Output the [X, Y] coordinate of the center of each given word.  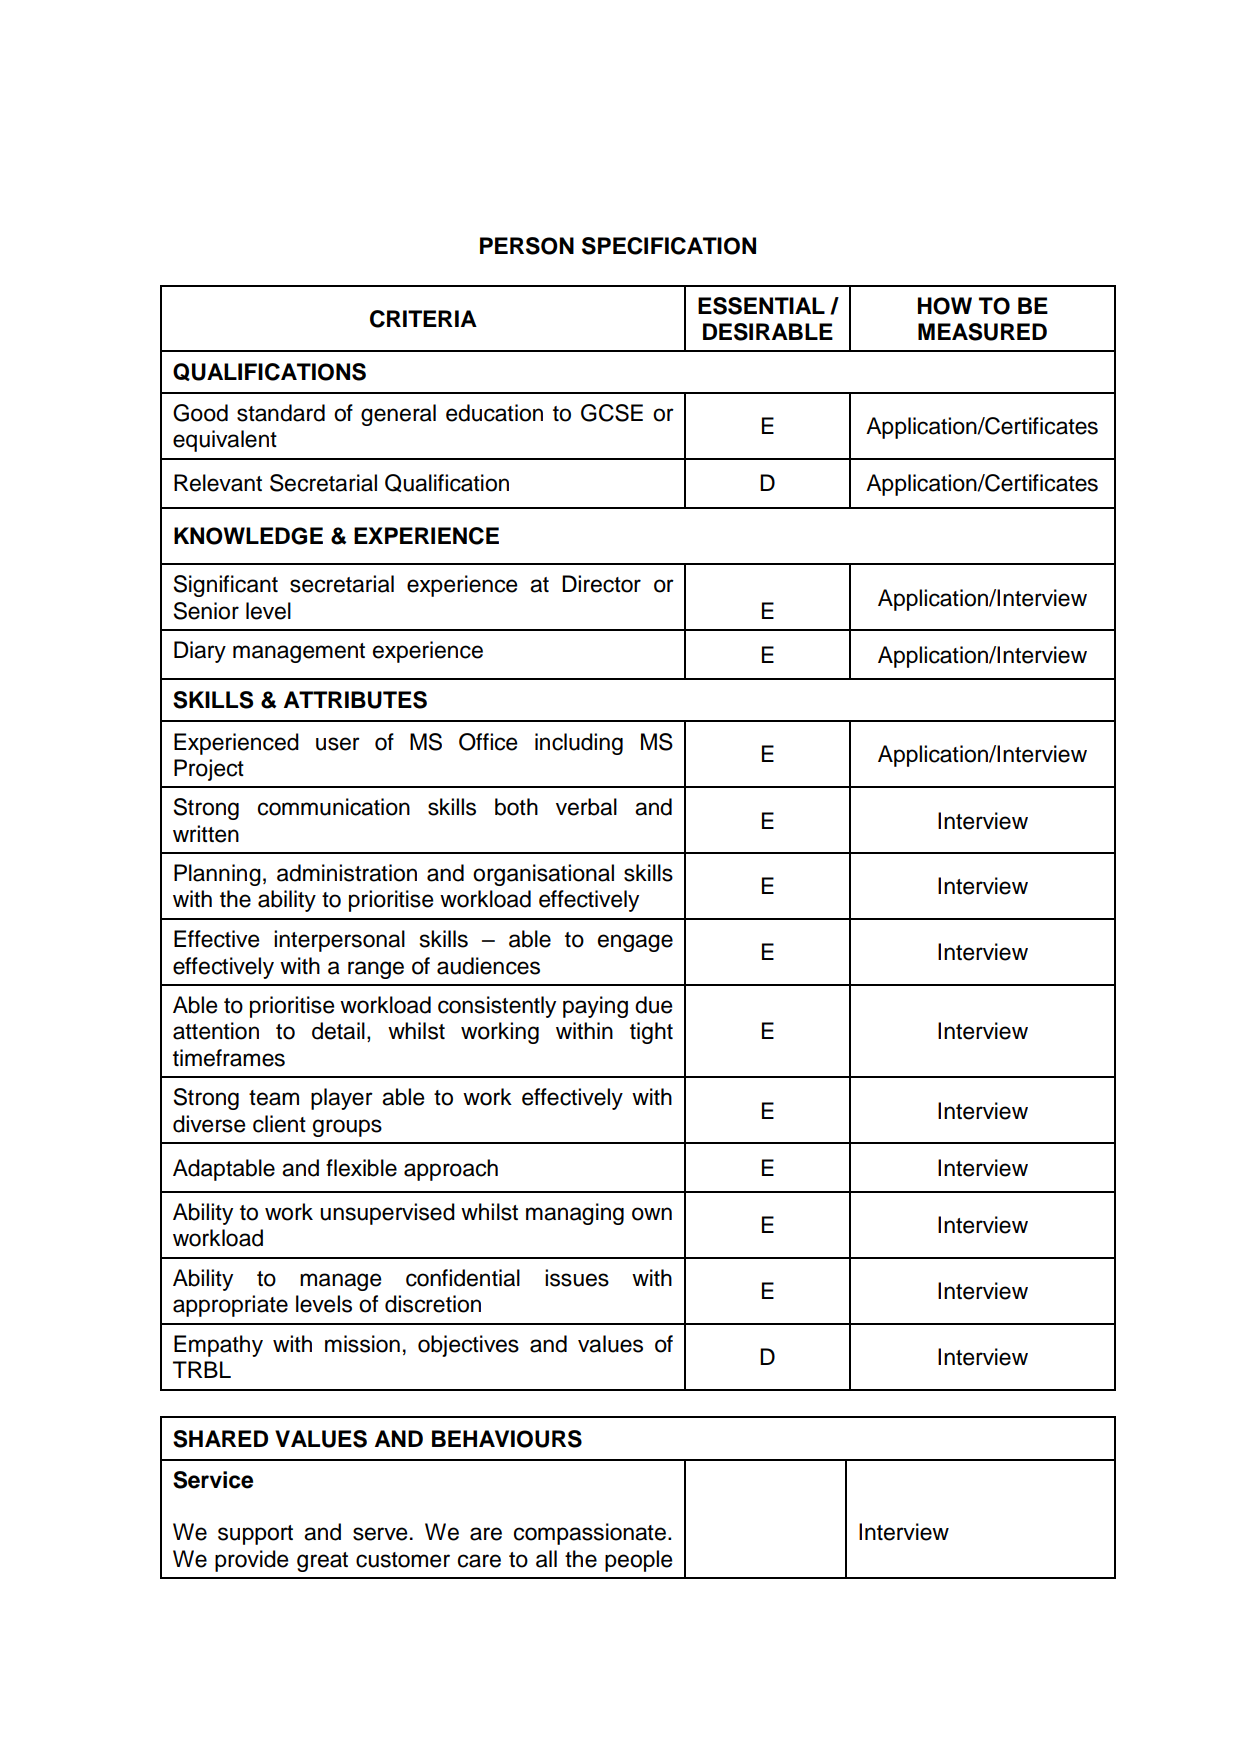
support [255, 1535]
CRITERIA [423, 319]
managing [575, 1214]
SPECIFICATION [669, 246]
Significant [225, 586]
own [652, 1214]
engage [635, 943]
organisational [543, 875]
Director [601, 584]
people [639, 1561]
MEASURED [982, 332]
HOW [945, 306]
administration [347, 873]
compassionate [590, 1534]
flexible [361, 1168]
